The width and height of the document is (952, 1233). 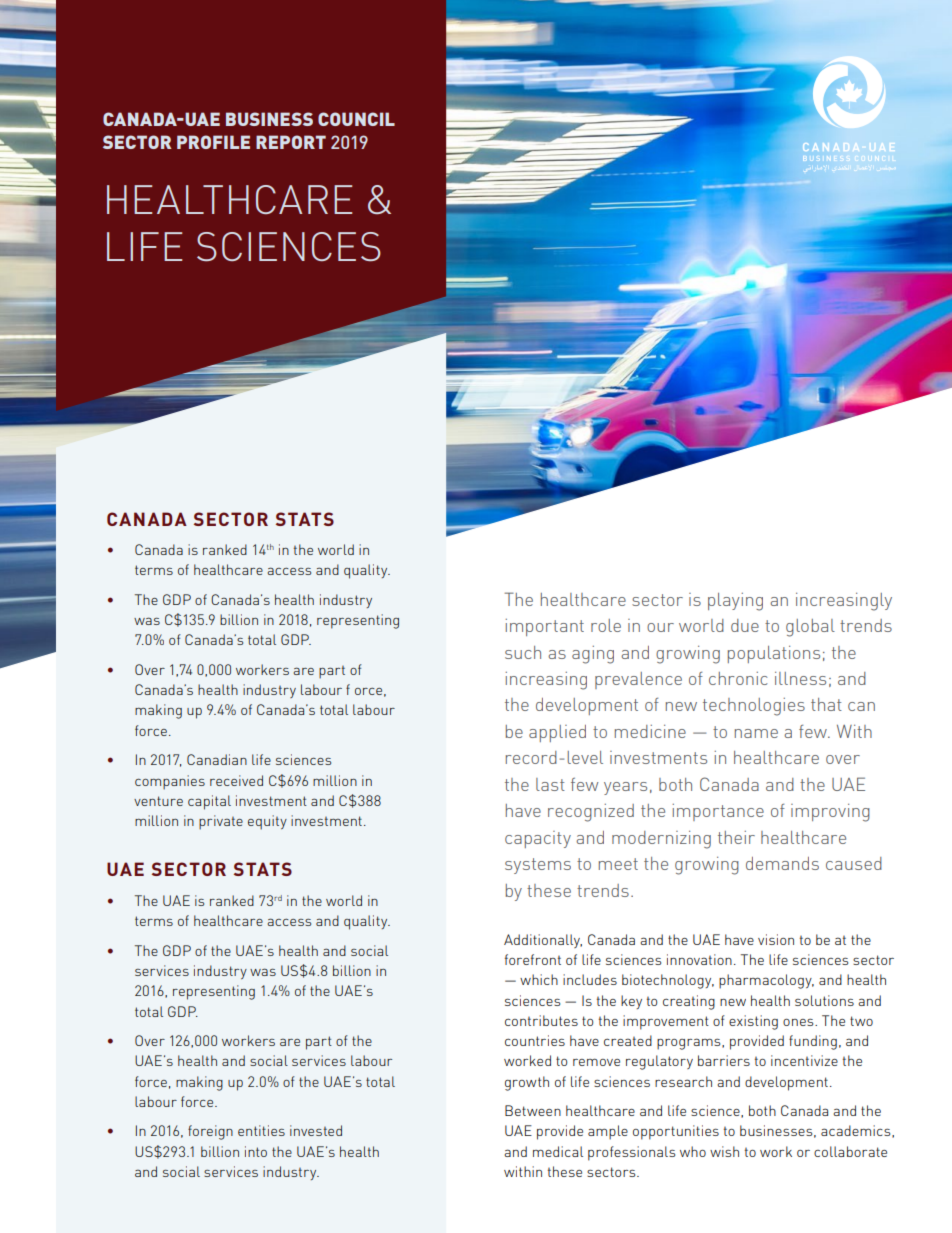 What do you see at coordinates (606, 625) in the document?
I see `role` at bounding box center [606, 625].
